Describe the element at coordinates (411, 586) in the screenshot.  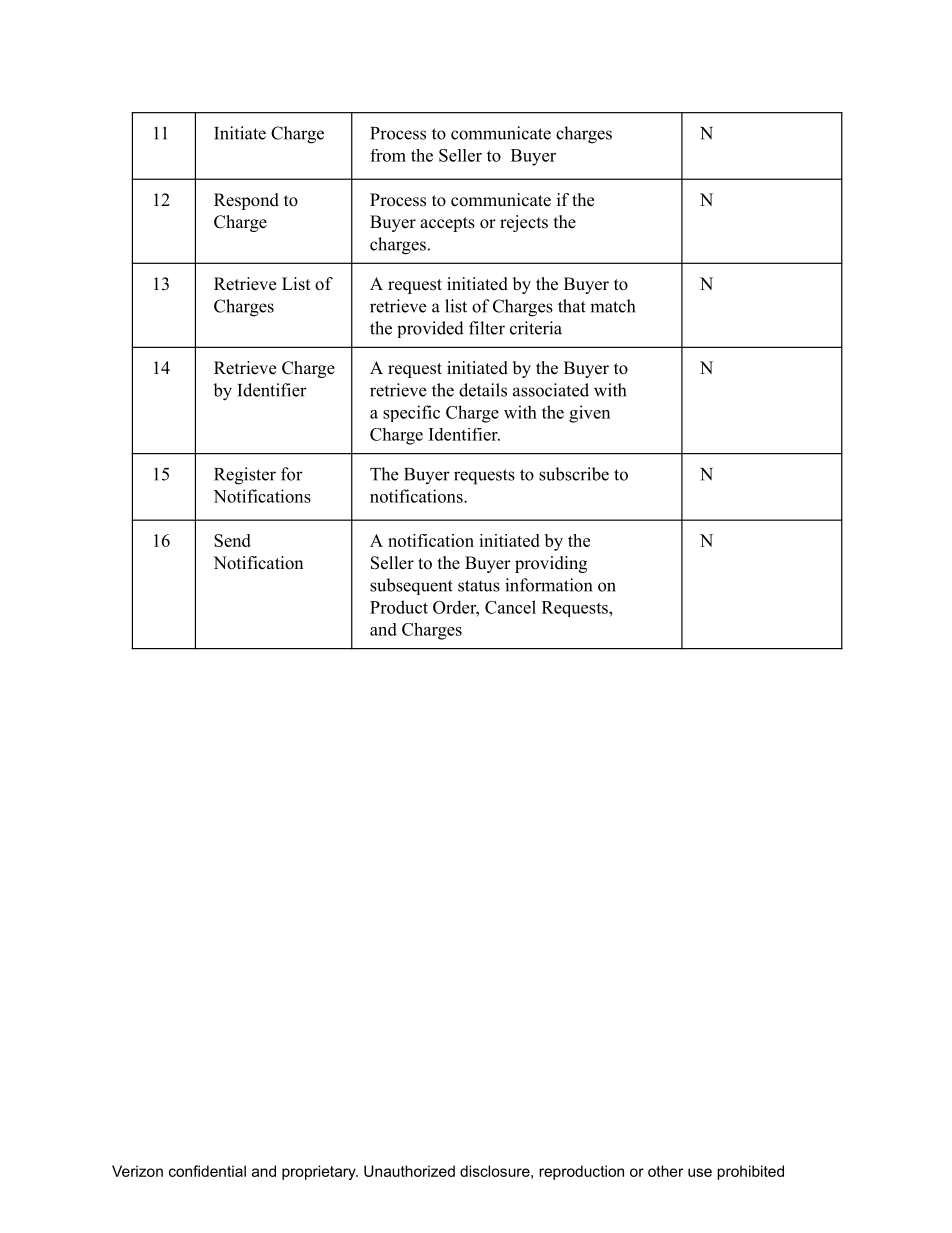
I see `subsequent` at that location.
